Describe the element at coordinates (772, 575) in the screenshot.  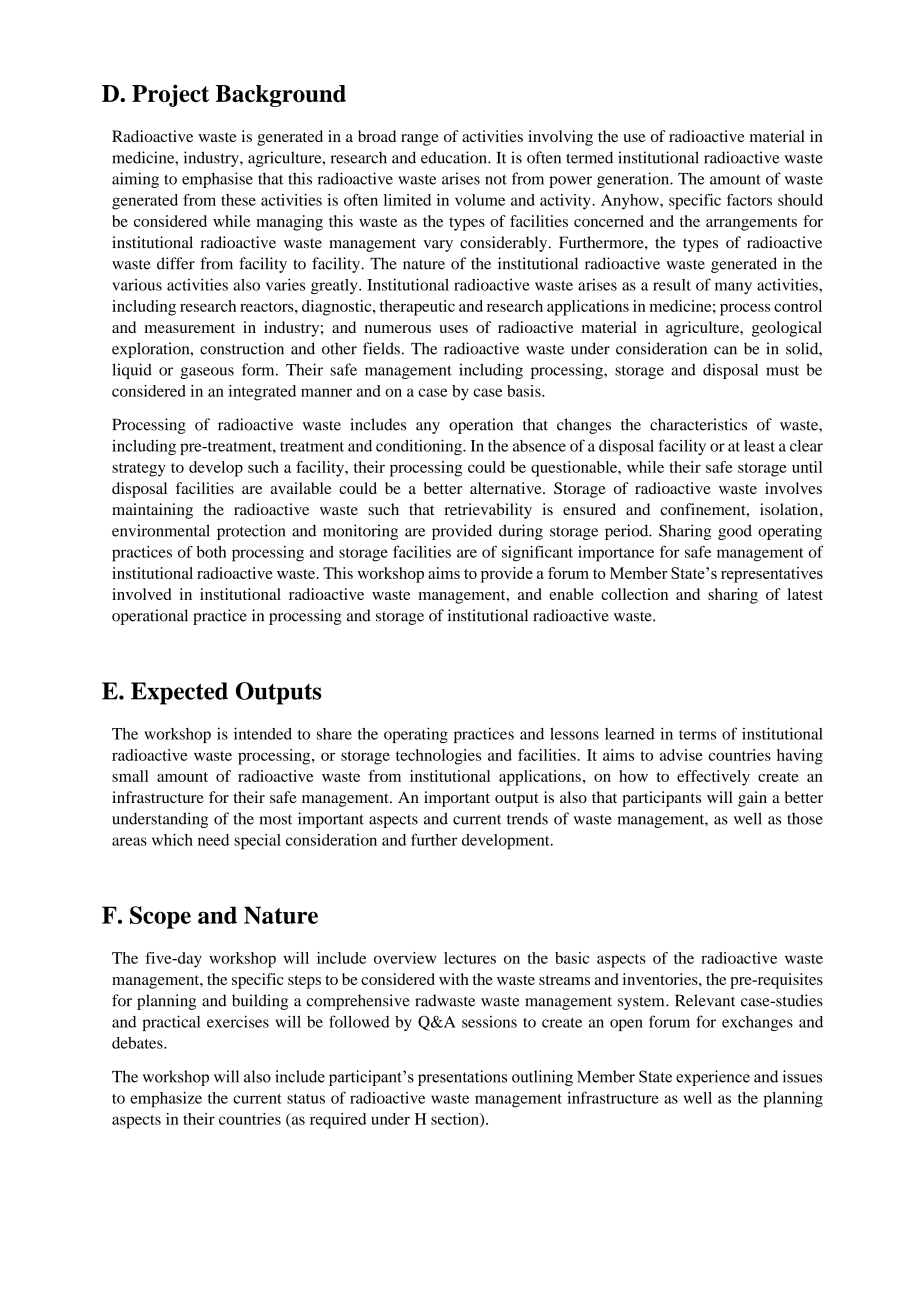
I see `representatives` at that location.
